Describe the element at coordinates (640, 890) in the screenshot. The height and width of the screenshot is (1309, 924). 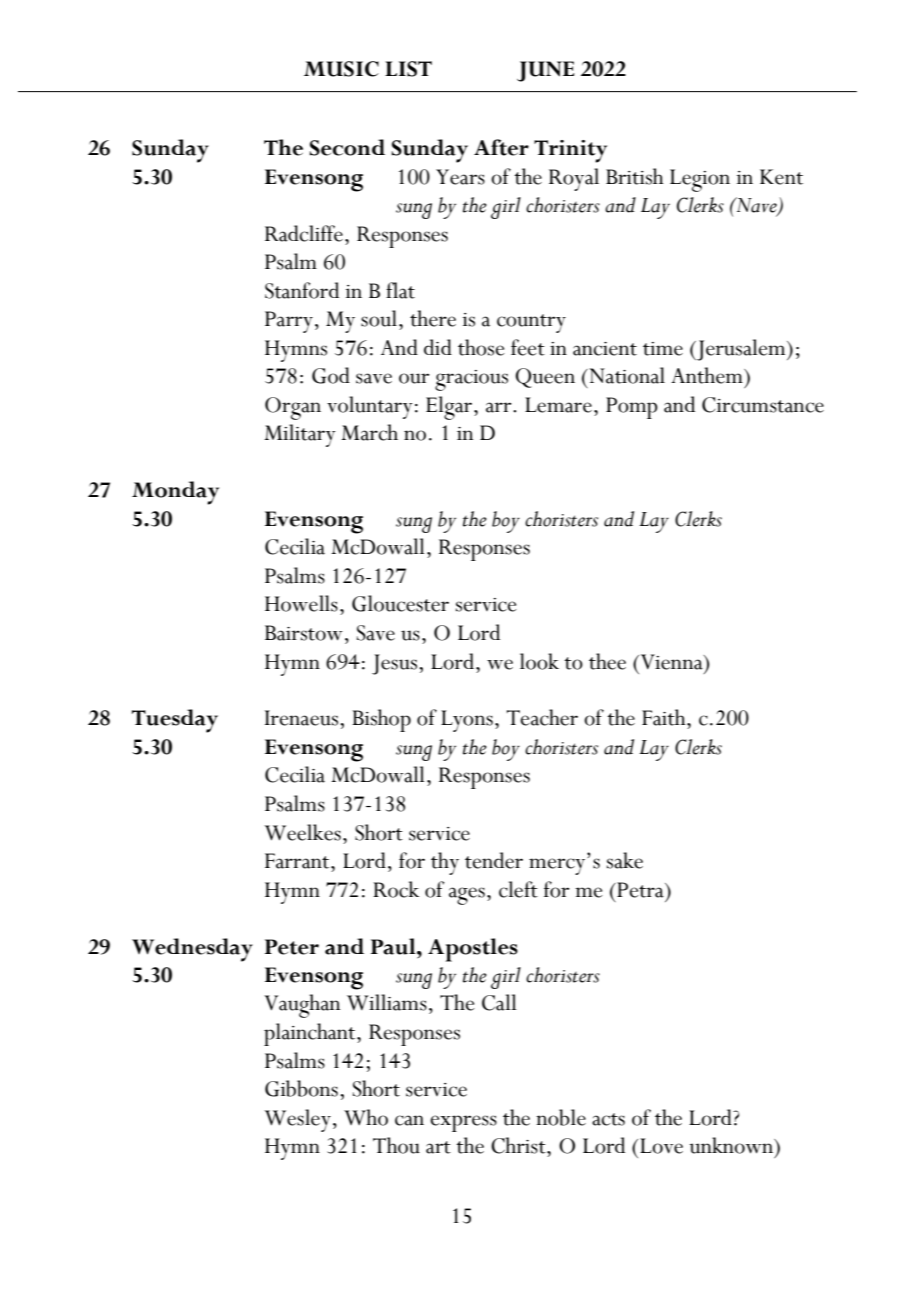
I see `Petra` at that location.
